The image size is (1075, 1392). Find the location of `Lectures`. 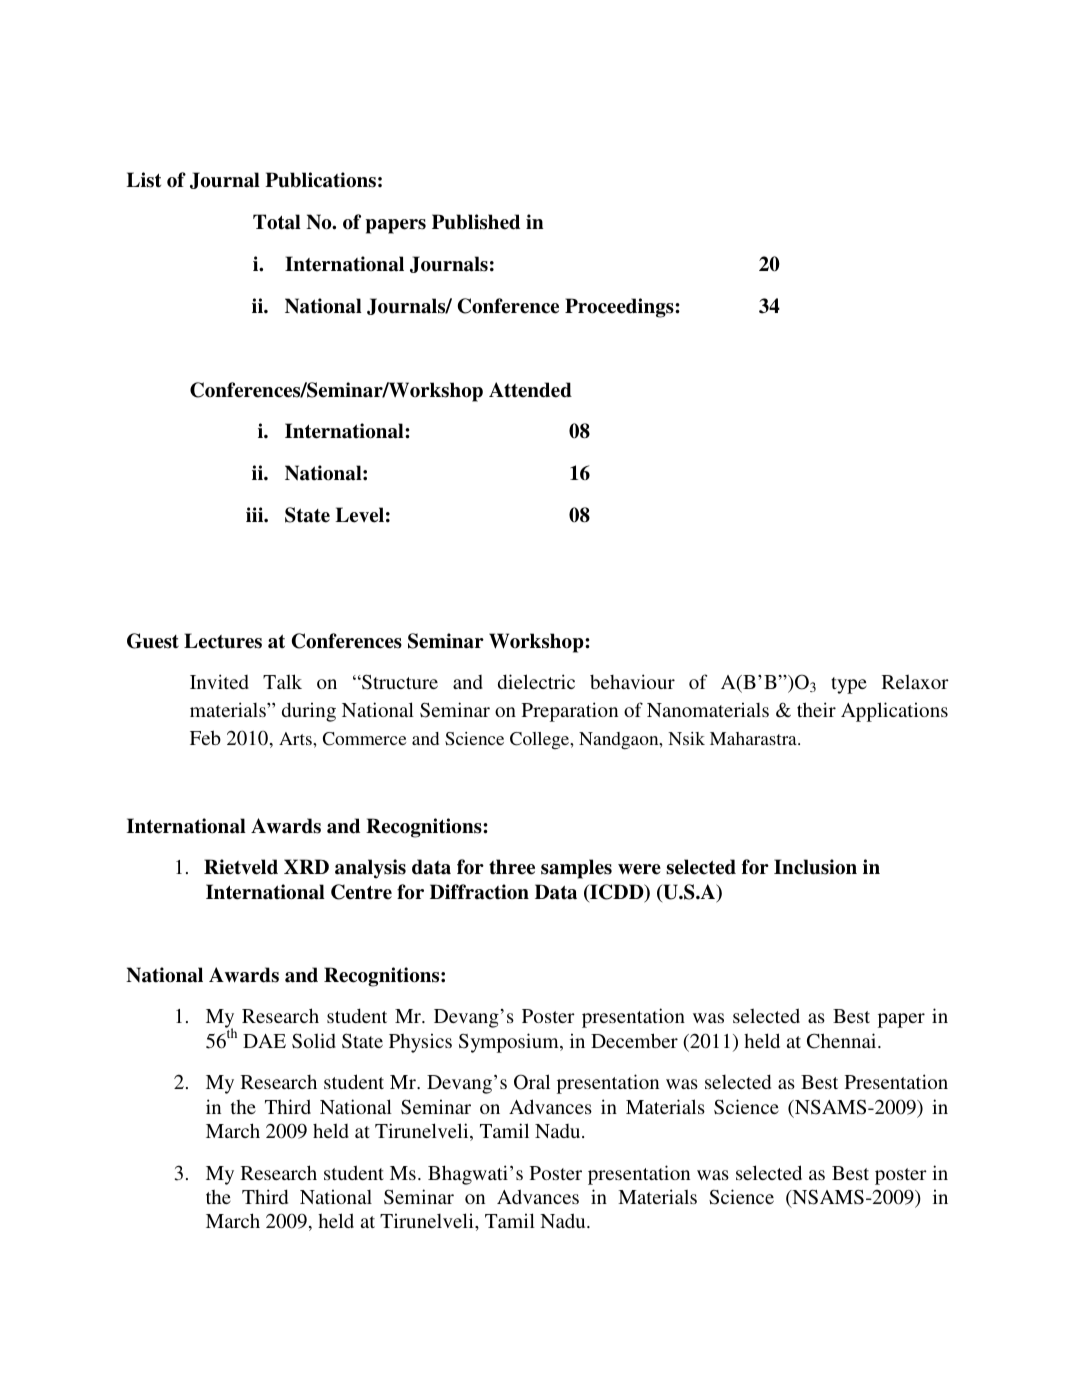

Lectures is located at coordinates (223, 641).
